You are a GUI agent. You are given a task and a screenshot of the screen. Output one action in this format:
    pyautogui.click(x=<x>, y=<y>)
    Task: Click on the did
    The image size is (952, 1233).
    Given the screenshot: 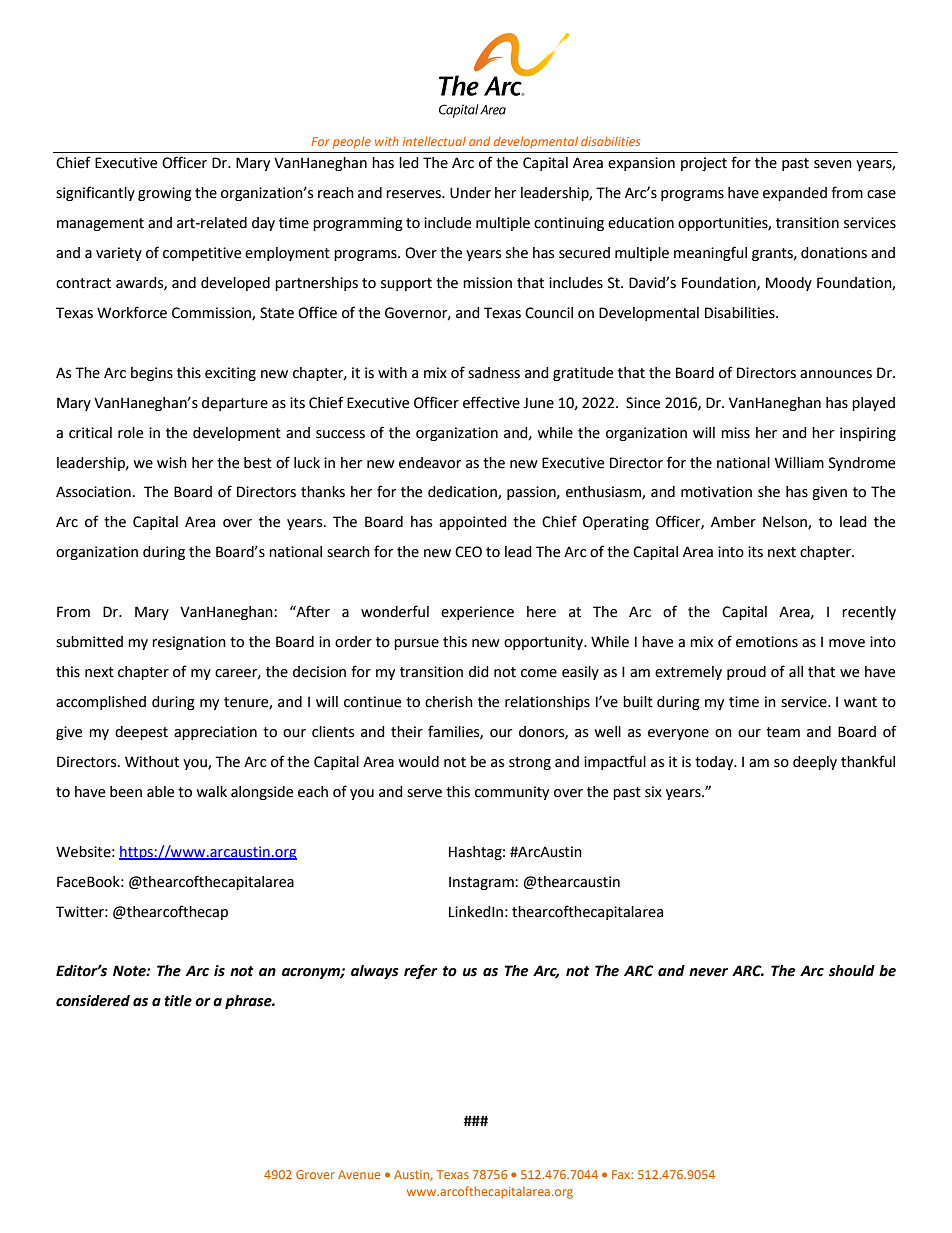 What is the action you would take?
    pyautogui.click(x=479, y=672)
